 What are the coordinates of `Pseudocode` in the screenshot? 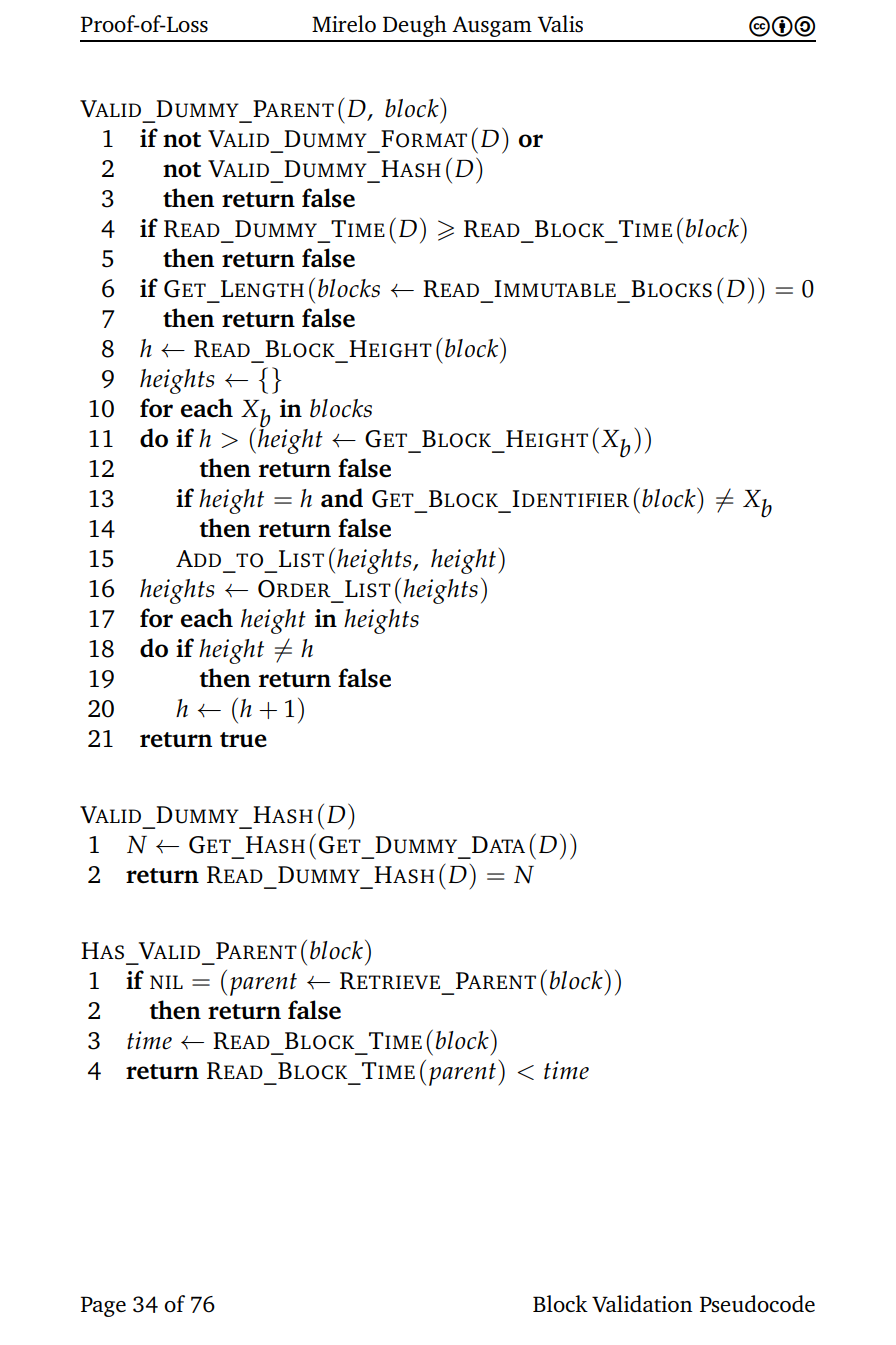 It's located at (757, 1304).
